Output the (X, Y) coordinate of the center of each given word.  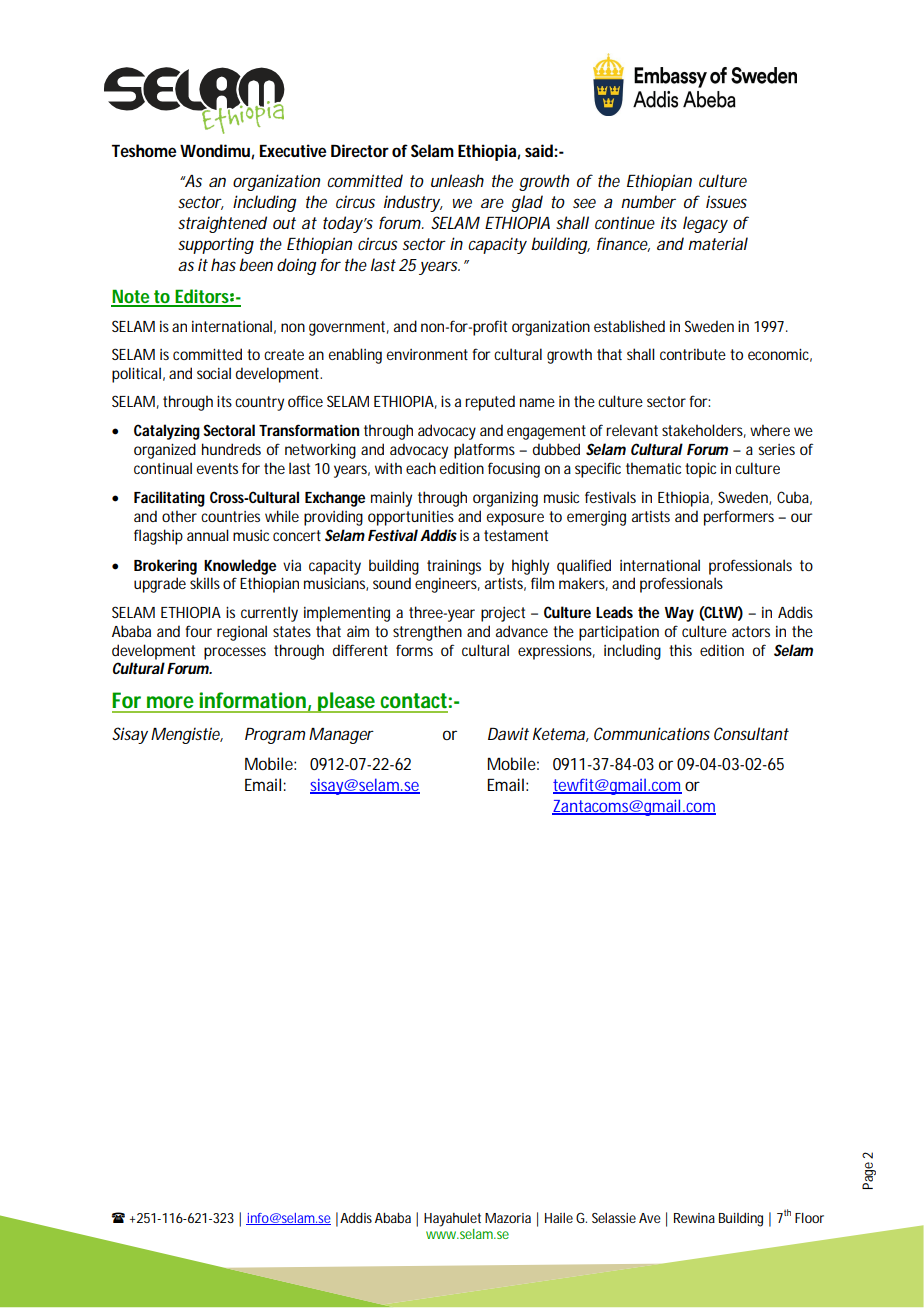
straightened (222, 224)
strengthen (427, 633)
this (680, 650)
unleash (457, 180)
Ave (650, 1218)
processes (235, 653)
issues (726, 201)
